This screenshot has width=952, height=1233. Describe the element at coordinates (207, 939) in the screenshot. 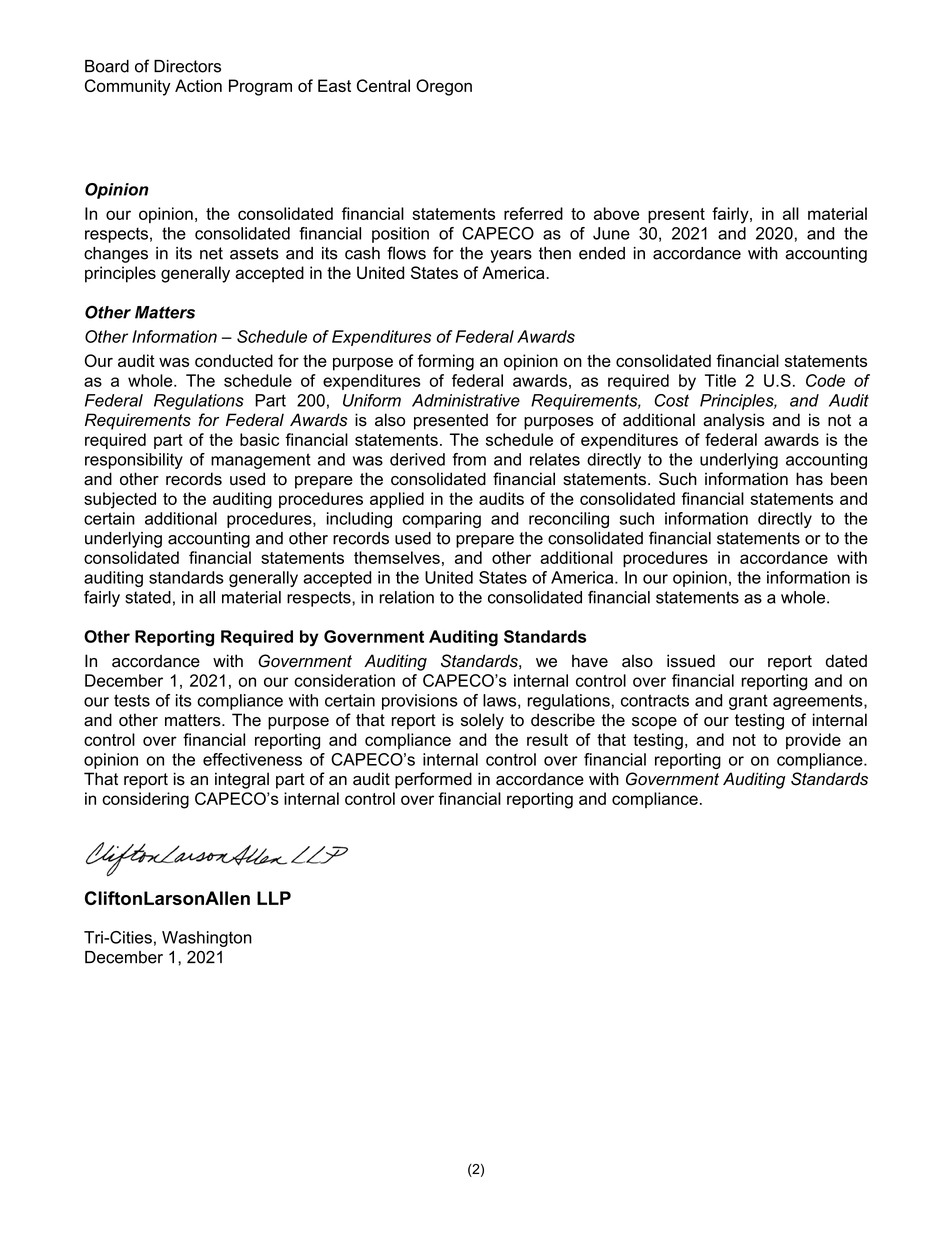

I see `Washington` at that location.
